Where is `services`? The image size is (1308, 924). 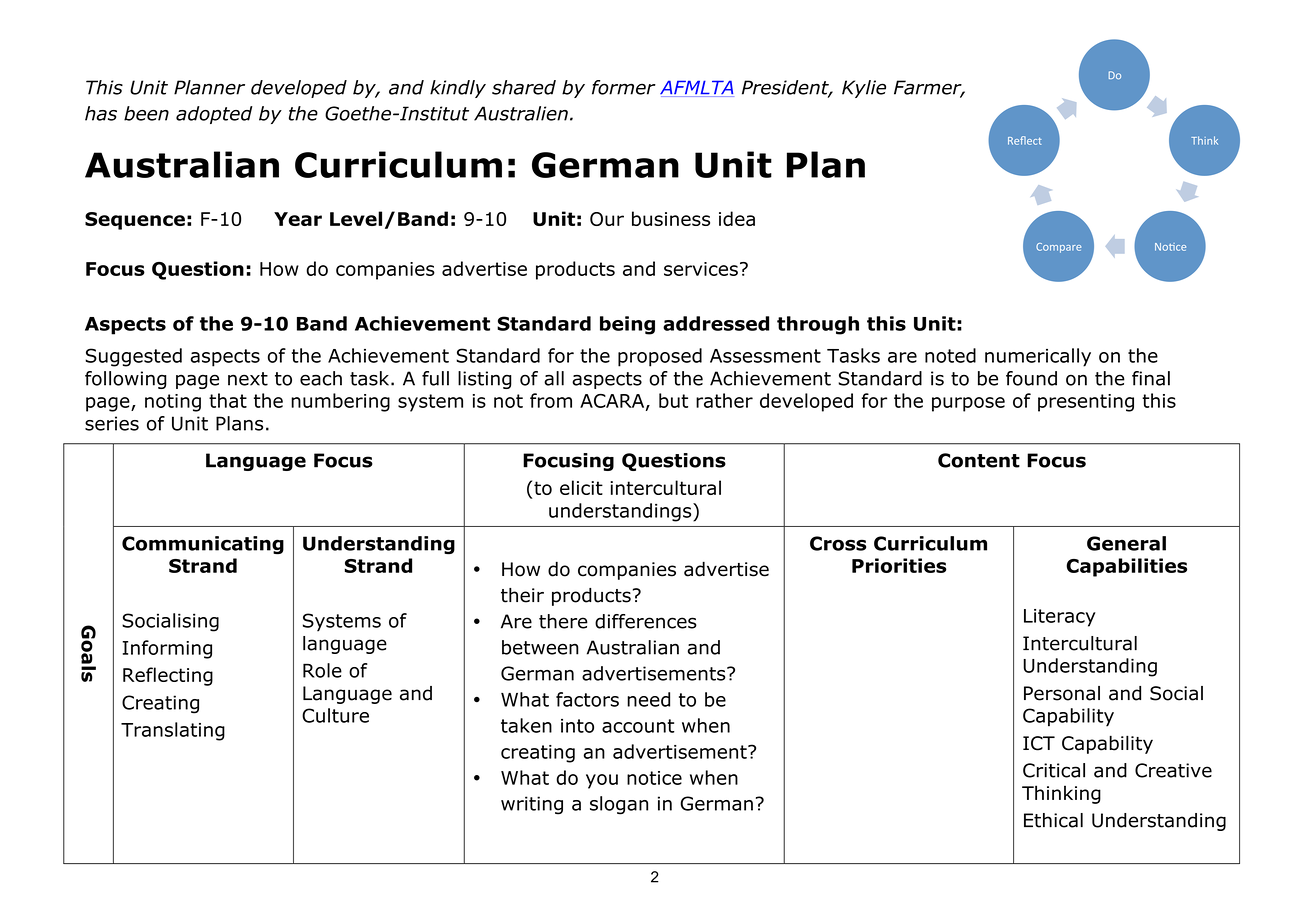
services is located at coordinates (701, 269).
